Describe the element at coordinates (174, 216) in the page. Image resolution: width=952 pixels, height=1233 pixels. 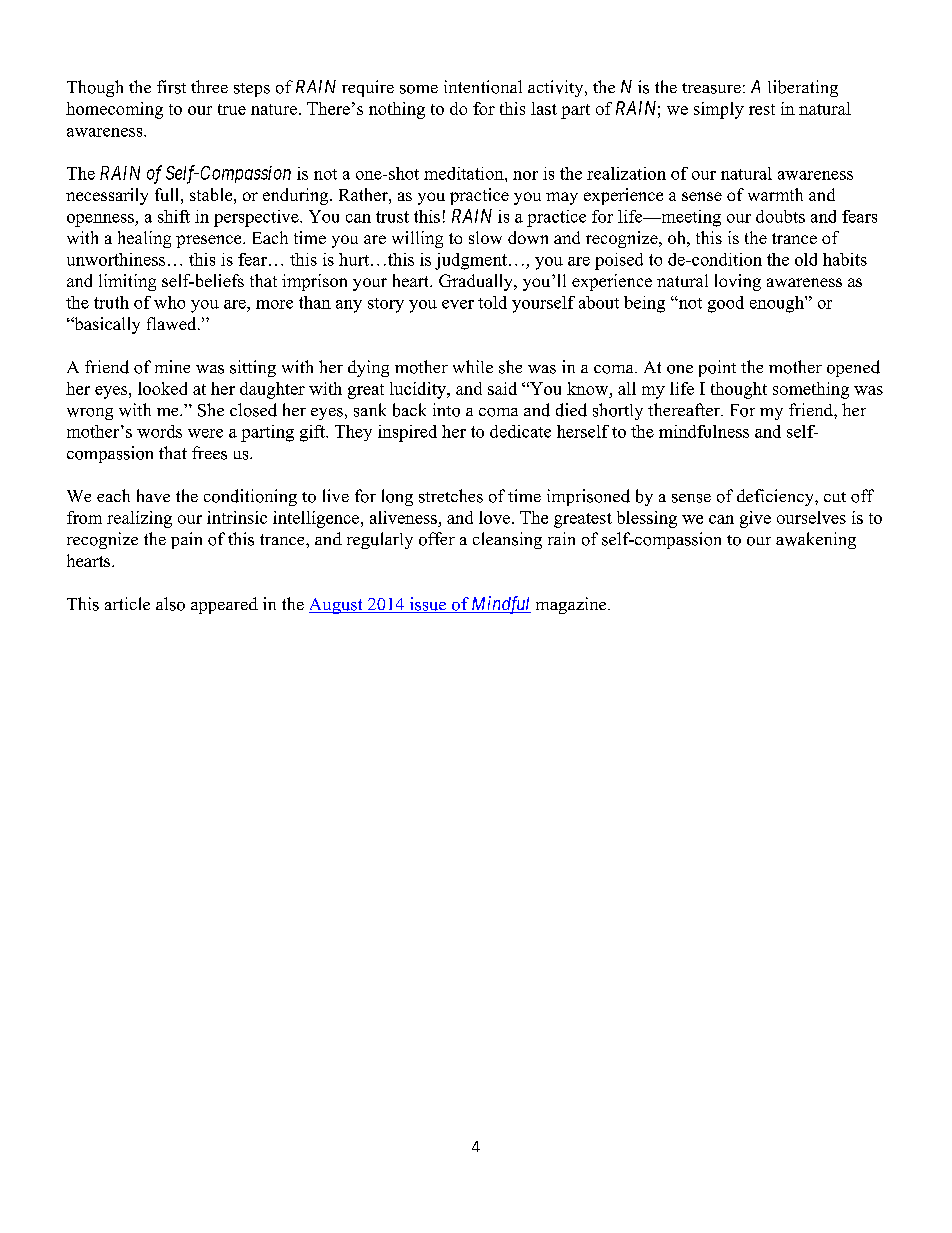
I see `shift` at that location.
